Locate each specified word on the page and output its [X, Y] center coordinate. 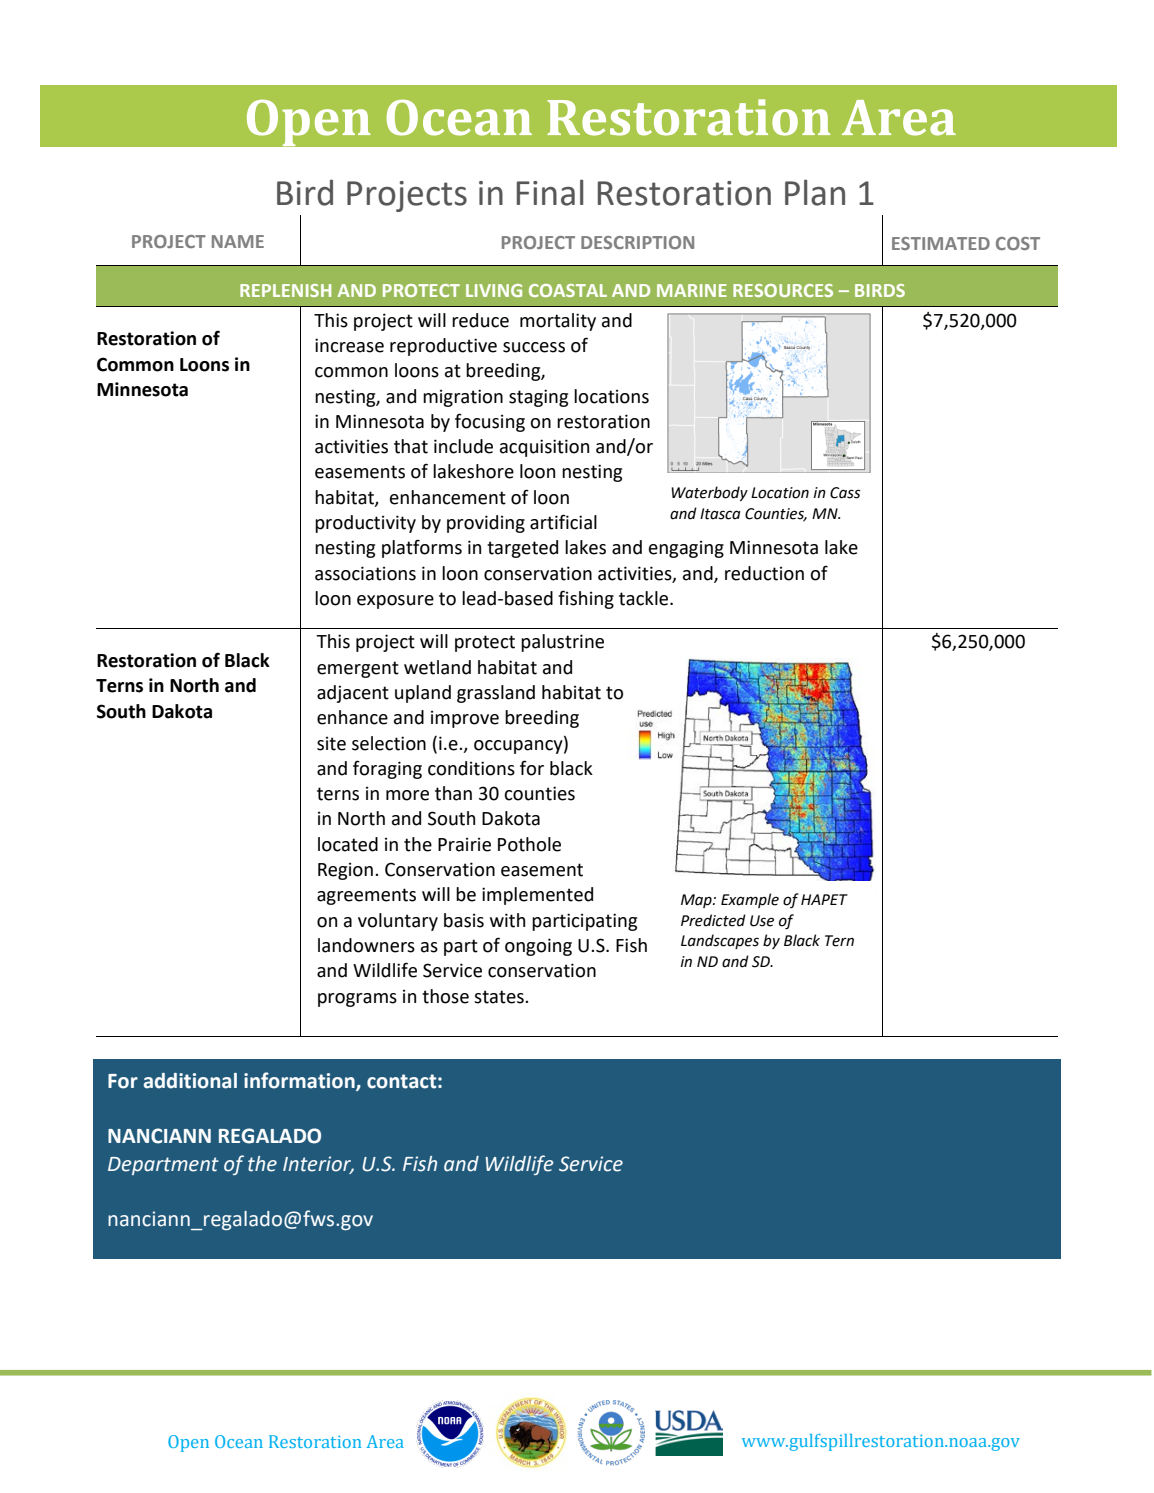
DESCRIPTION [637, 242]
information [300, 1081]
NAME [238, 241]
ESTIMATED [941, 243]
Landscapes [720, 941]
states [500, 997]
